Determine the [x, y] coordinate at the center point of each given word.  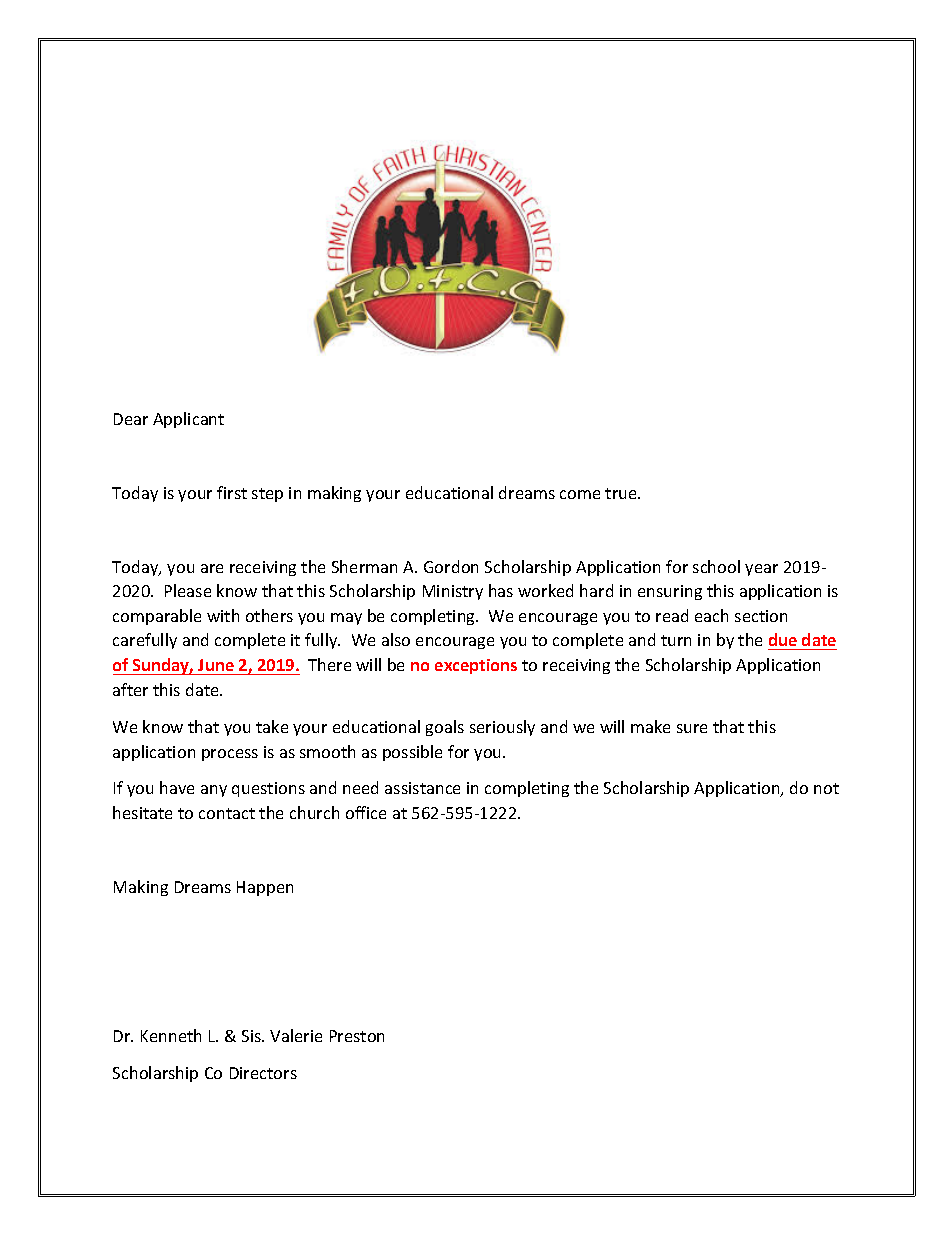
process [230, 755]
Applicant [188, 420]
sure [692, 728]
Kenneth [171, 1035]
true [622, 493]
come [580, 494]
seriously [502, 728]
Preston [357, 1036]
